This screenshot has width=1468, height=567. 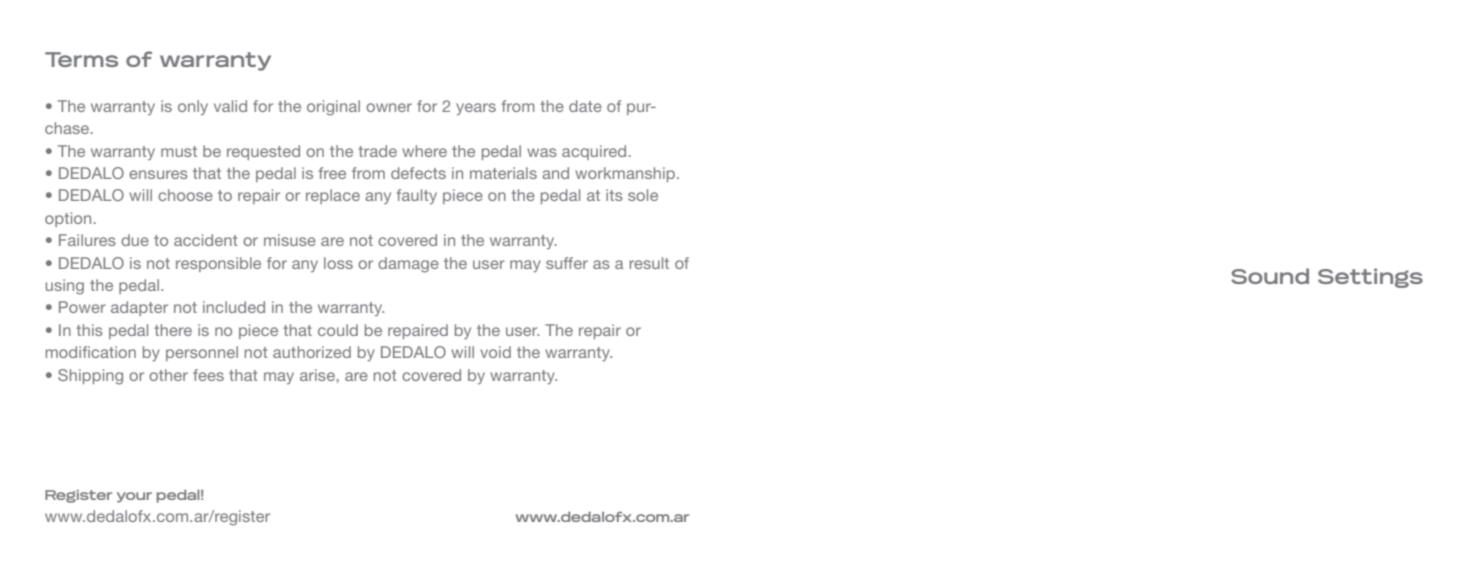 What do you see at coordinates (134, 497) in the screenshot?
I see `your` at bounding box center [134, 497].
